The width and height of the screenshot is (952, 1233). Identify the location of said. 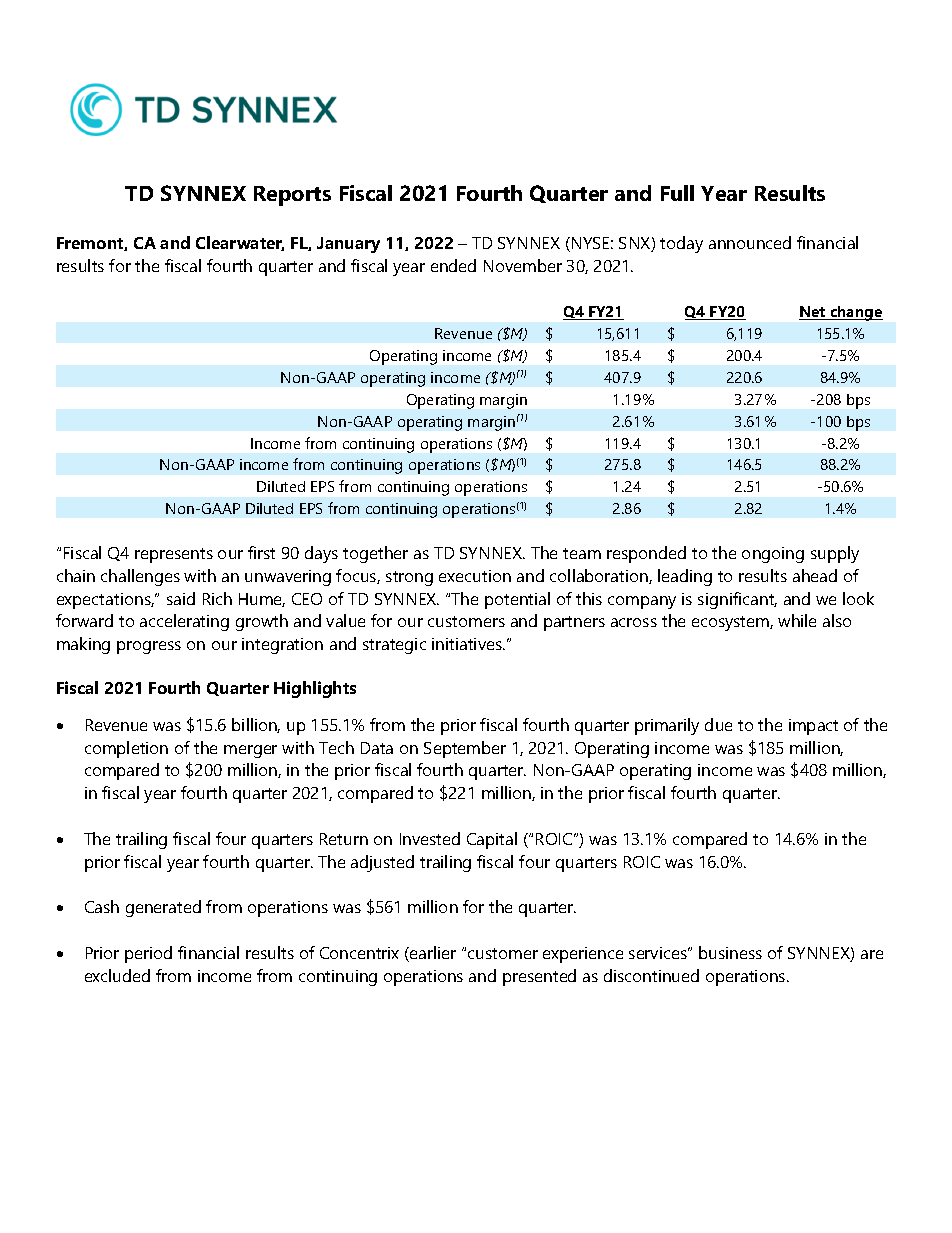
(181, 598).
